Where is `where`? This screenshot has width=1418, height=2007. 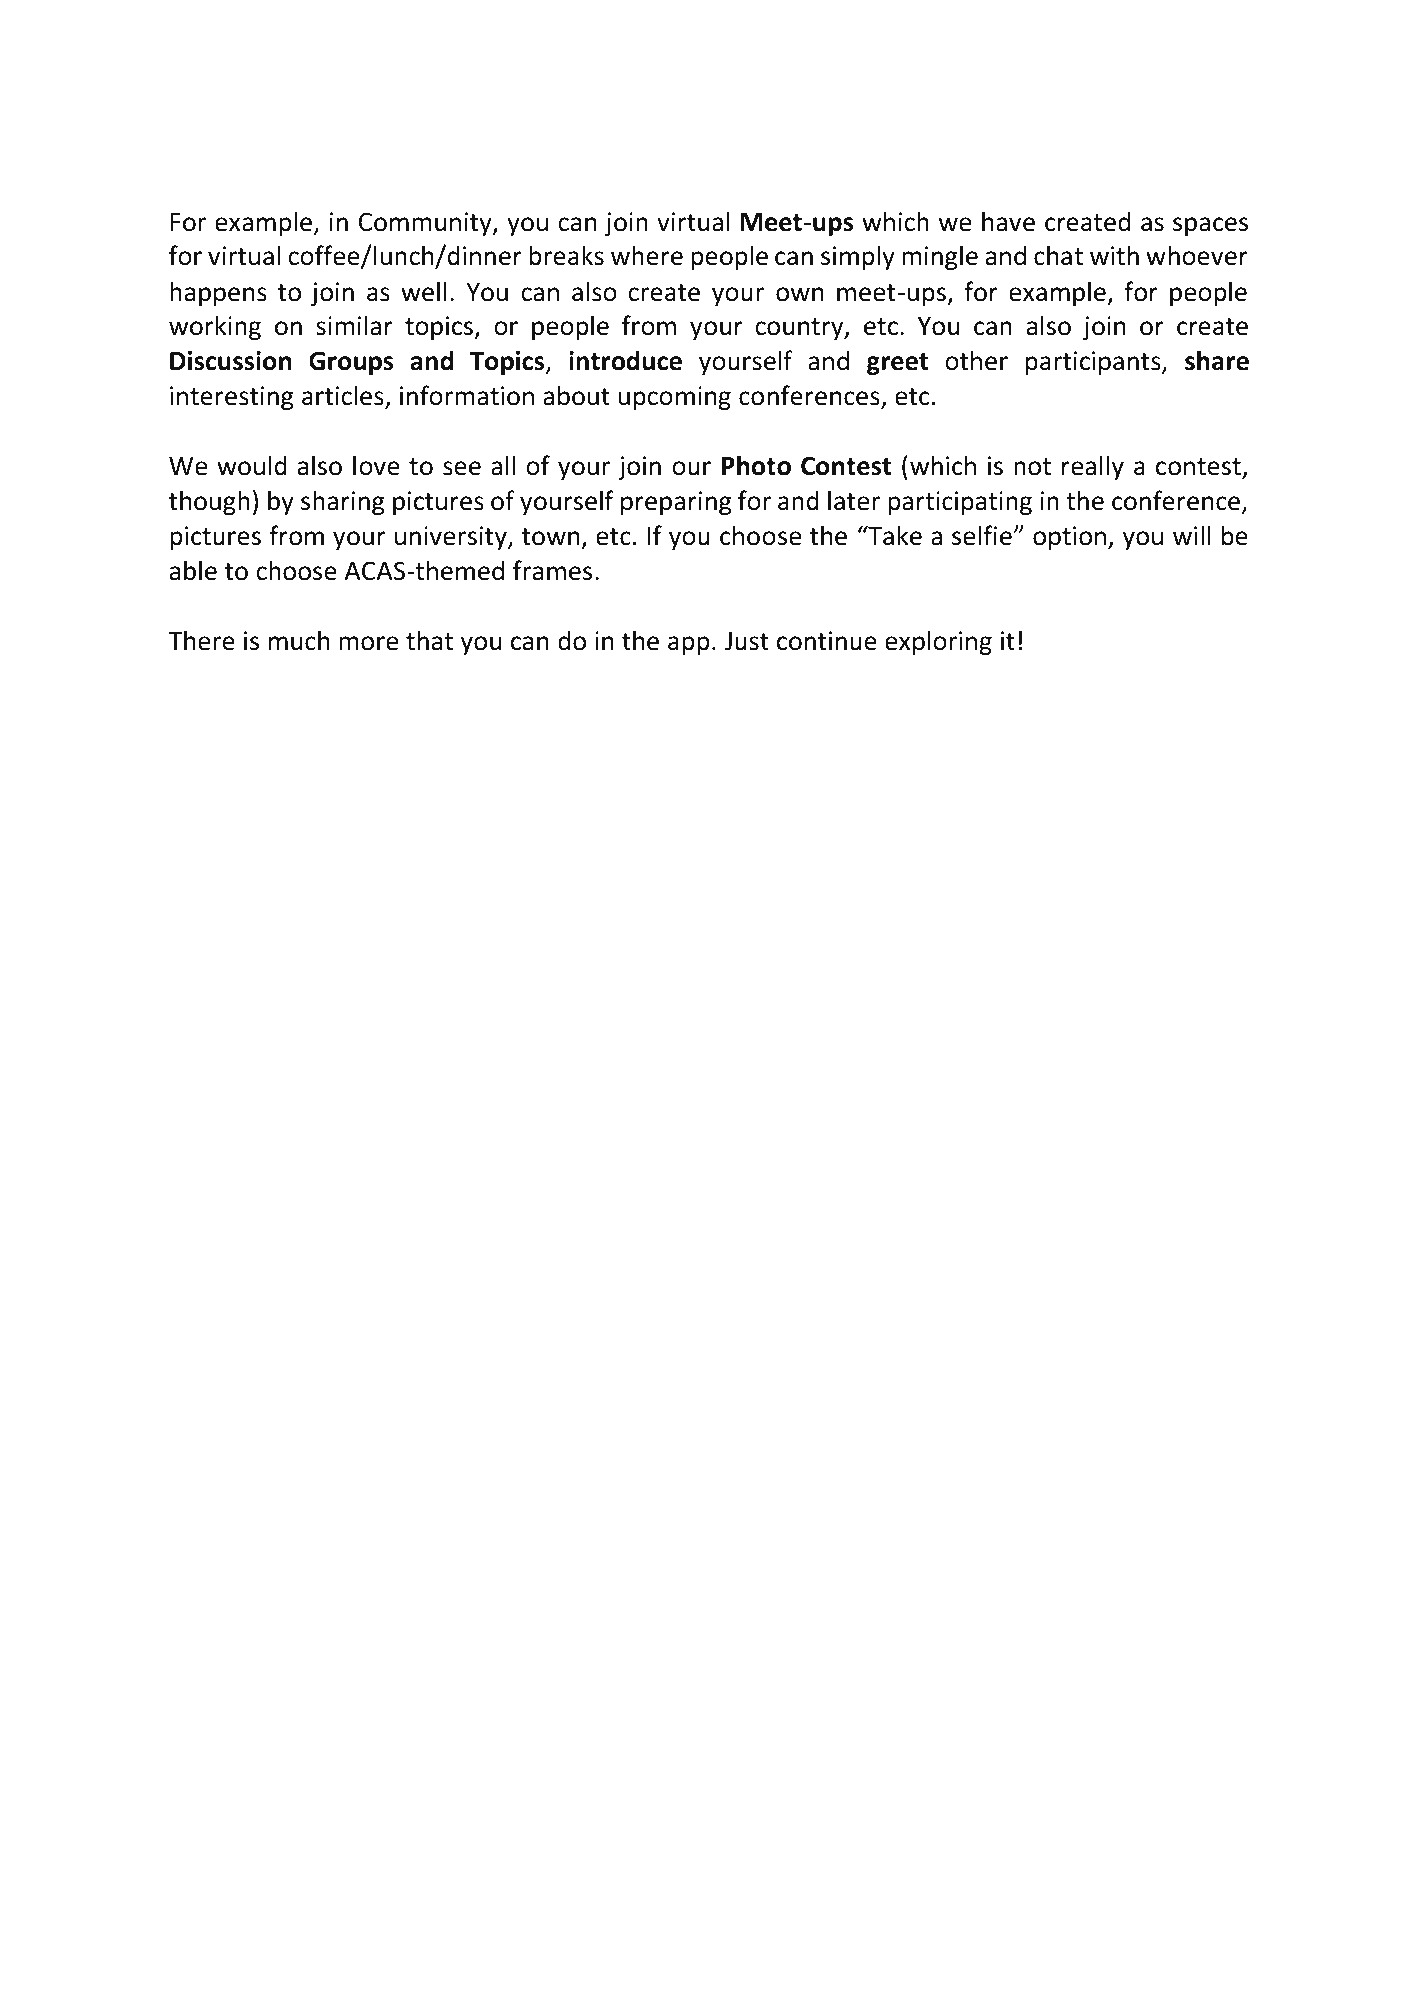
where is located at coordinates (647, 255).
